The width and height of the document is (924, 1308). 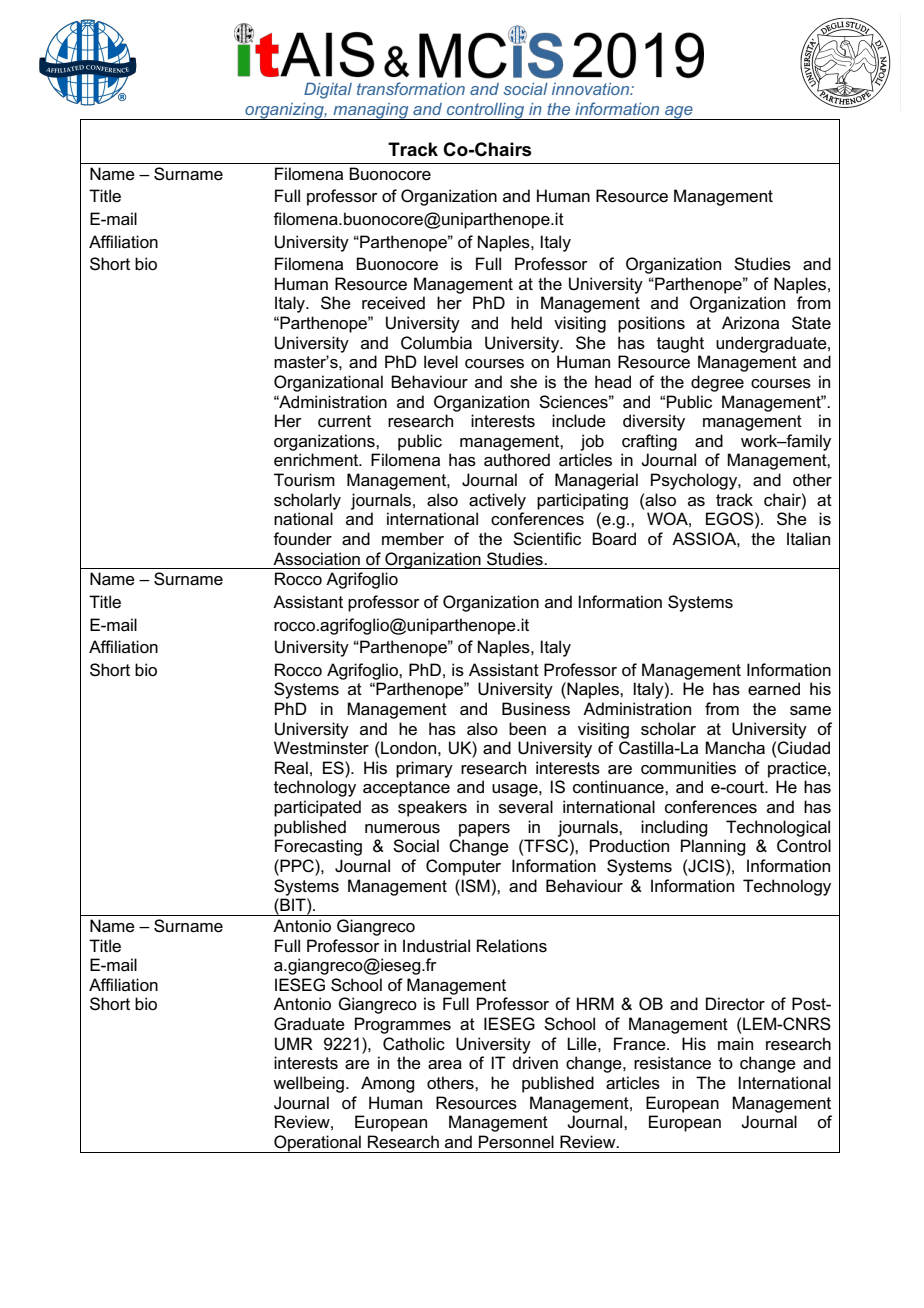 I want to click on earned, so click(x=774, y=688).
